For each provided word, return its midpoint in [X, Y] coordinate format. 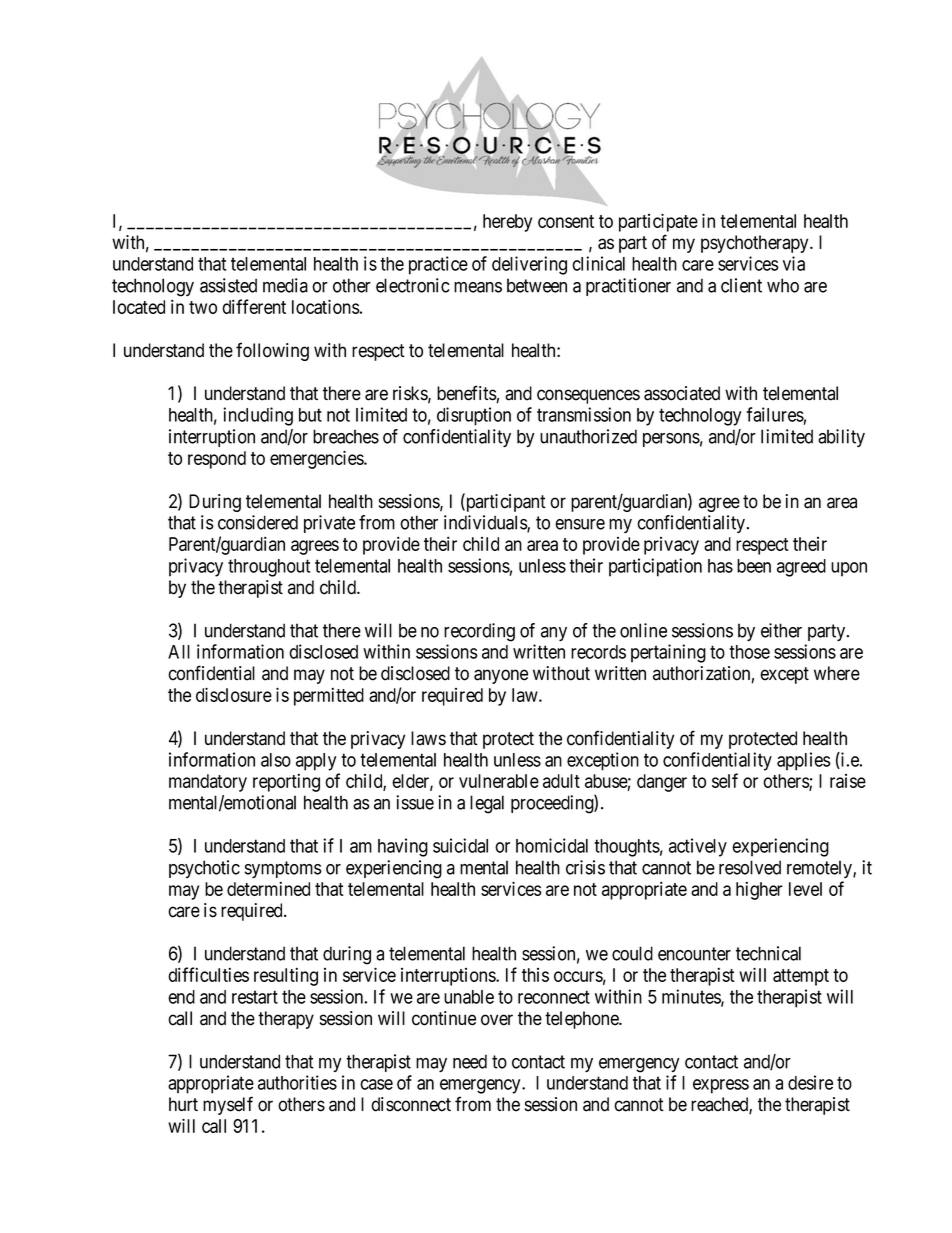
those [749, 652]
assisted [228, 285]
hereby [507, 223]
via [794, 263]
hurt [183, 1104]
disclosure [234, 694]
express [721, 1086]
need [470, 1061]
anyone [501, 676]
